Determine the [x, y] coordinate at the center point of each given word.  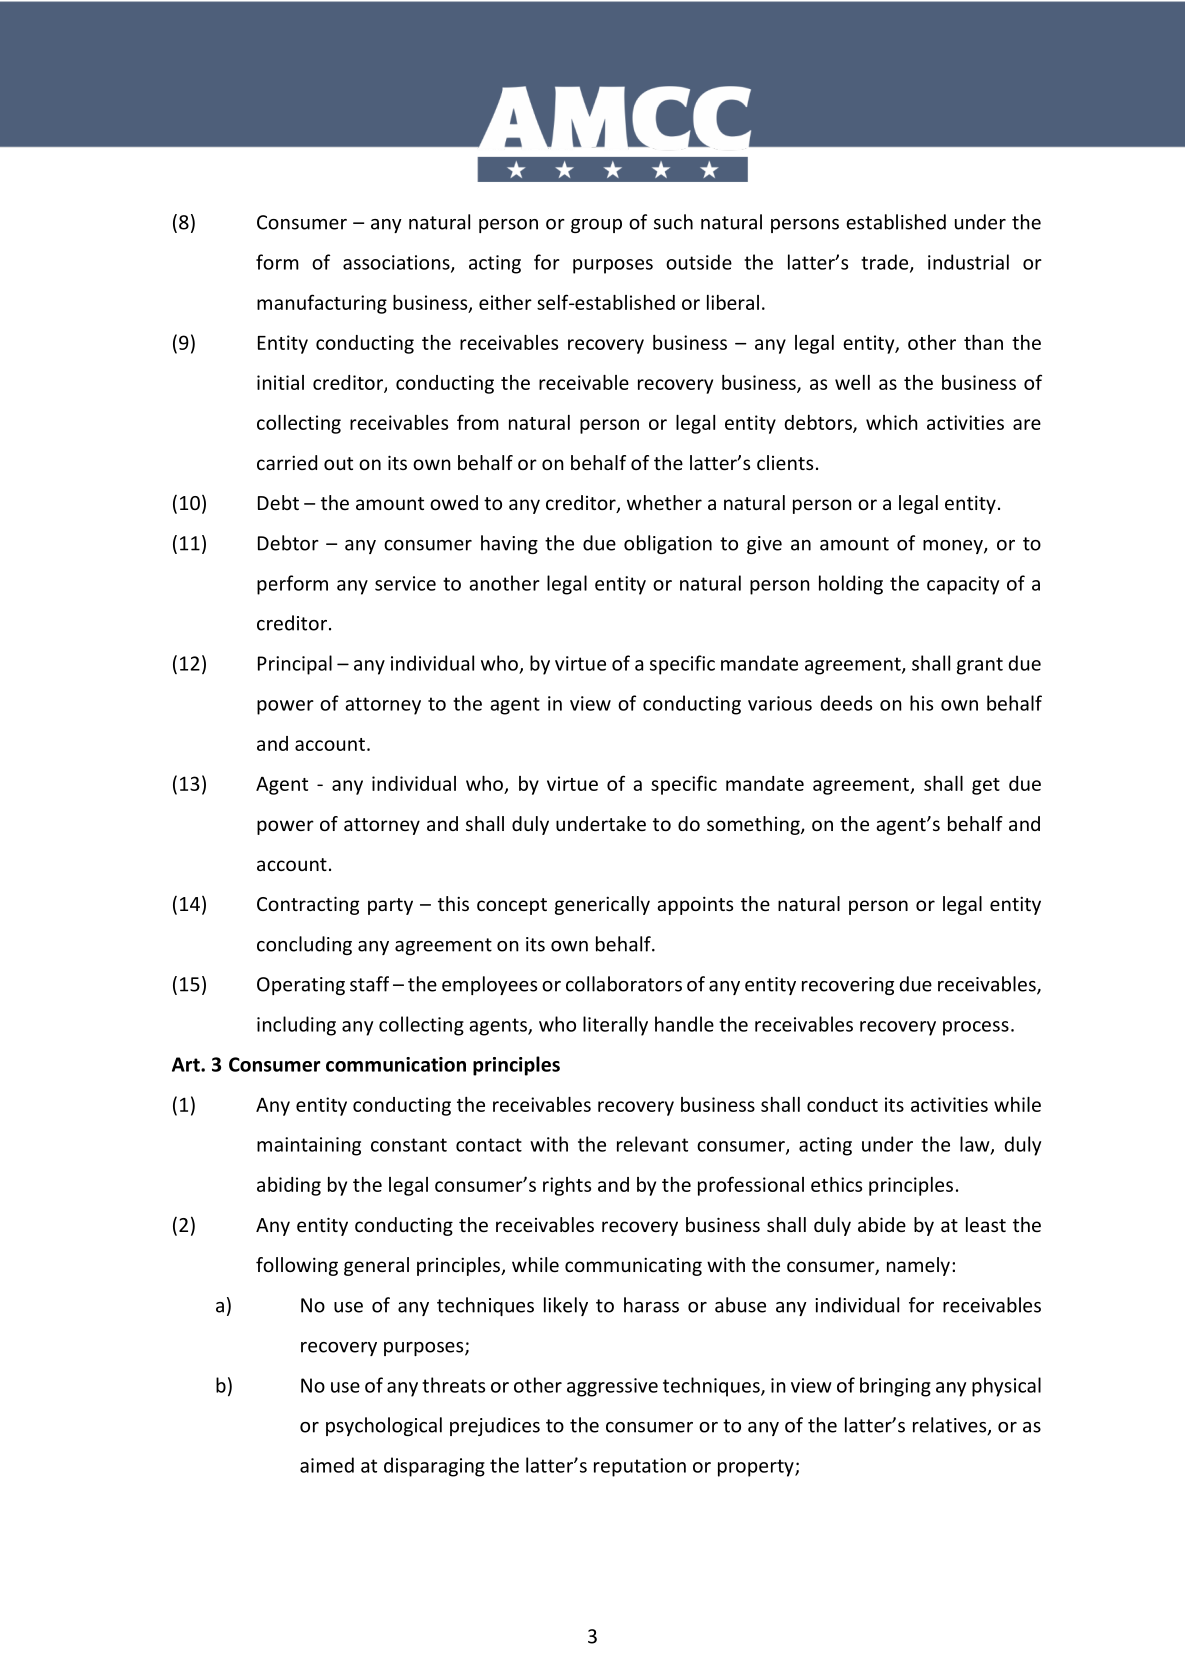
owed [454, 502]
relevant [652, 1144]
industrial [968, 262]
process [976, 1028]
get [986, 786]
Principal [295, 665]
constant [409, 1145]
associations [397, 263]
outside [699, 262]
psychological [384, 1426]
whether [664, 502]
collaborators [624, 984]
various [780, 703]
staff [369, 984]
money [954, 547]
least [986, 1224]
